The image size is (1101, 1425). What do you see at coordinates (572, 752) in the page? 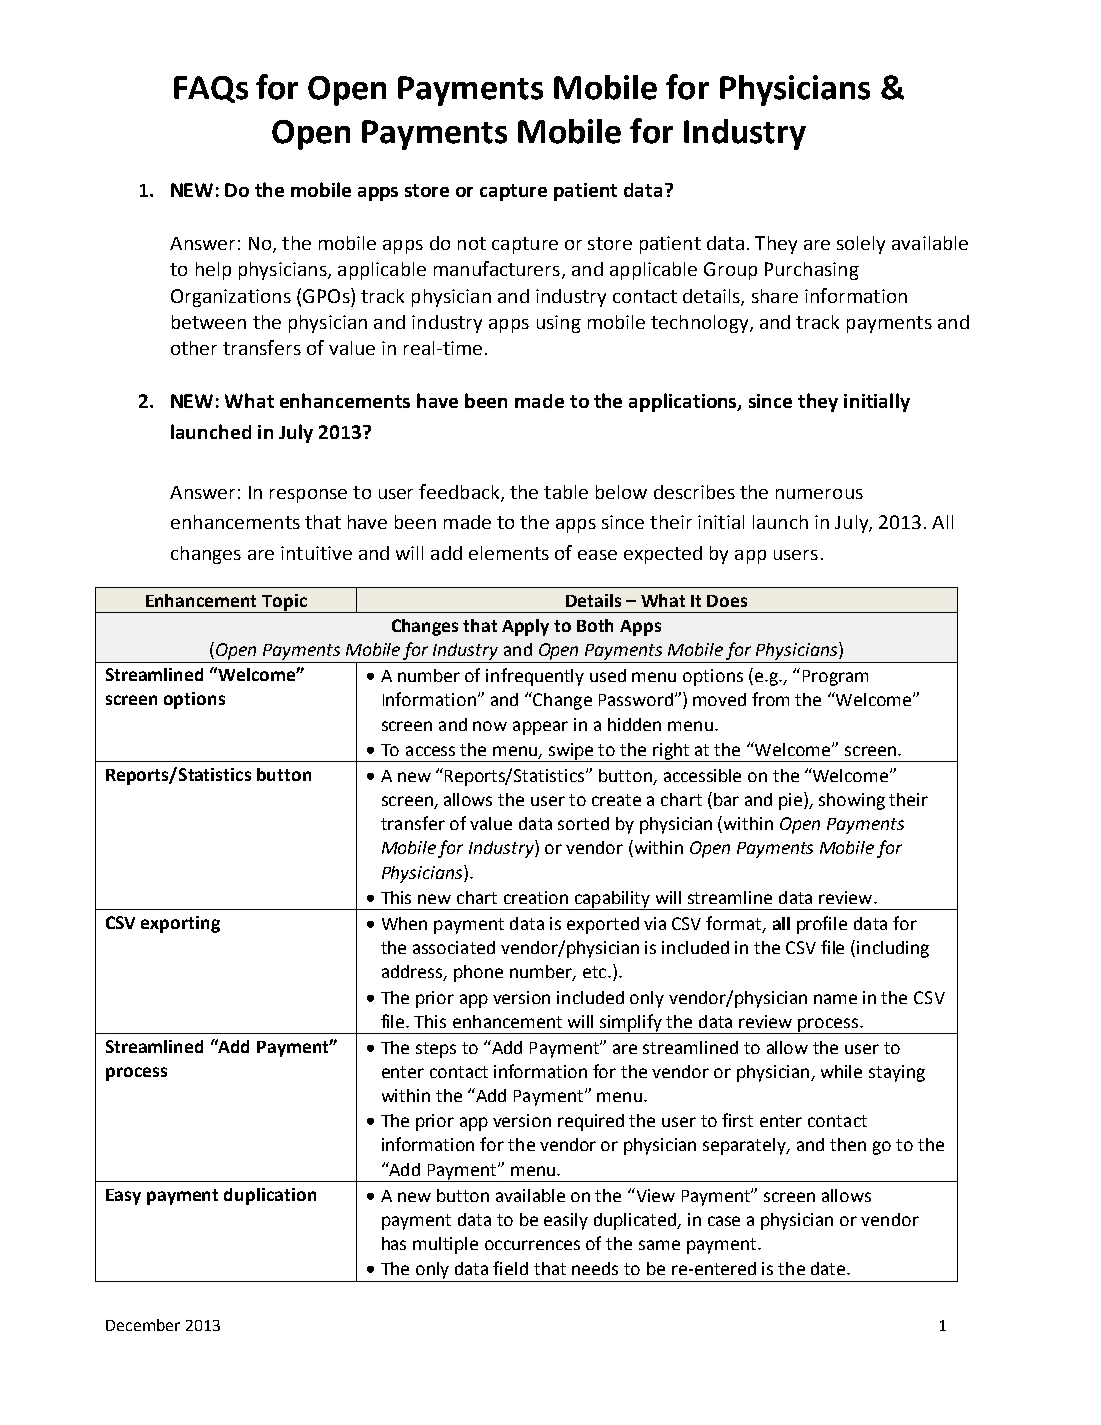
I see `swipe` at bounding box center [572, 752].
